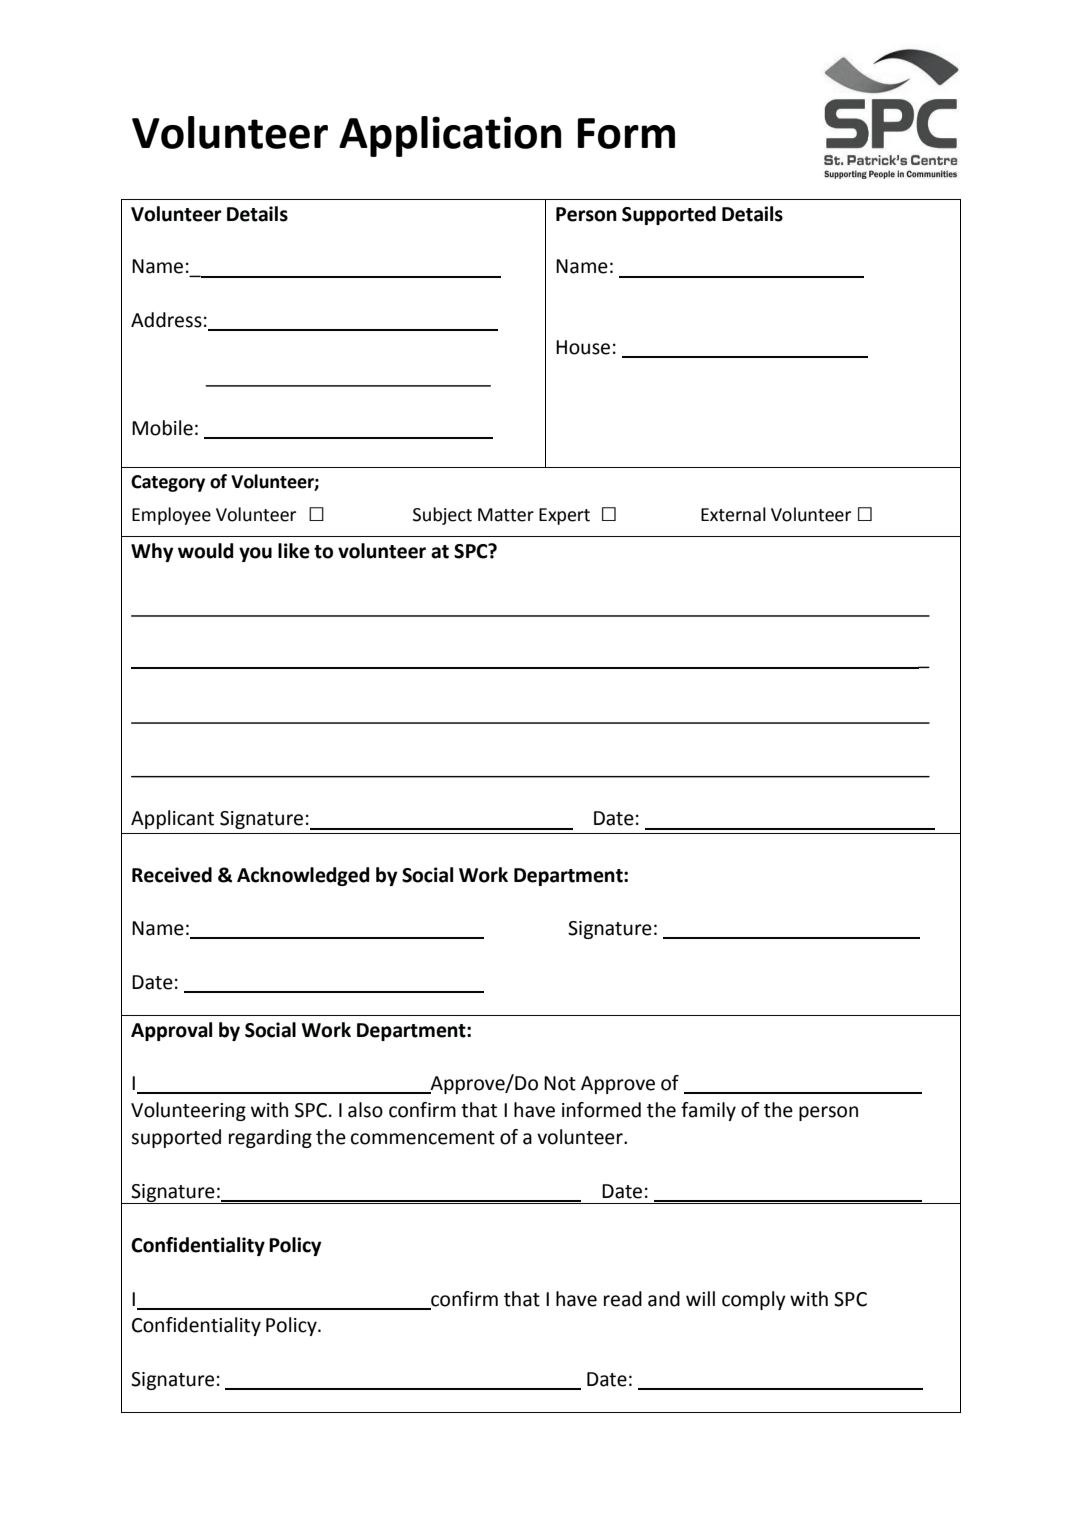 The width and height of the screenshot is (1089, 1540). I want to click on regarding, so click(270, 1138).
